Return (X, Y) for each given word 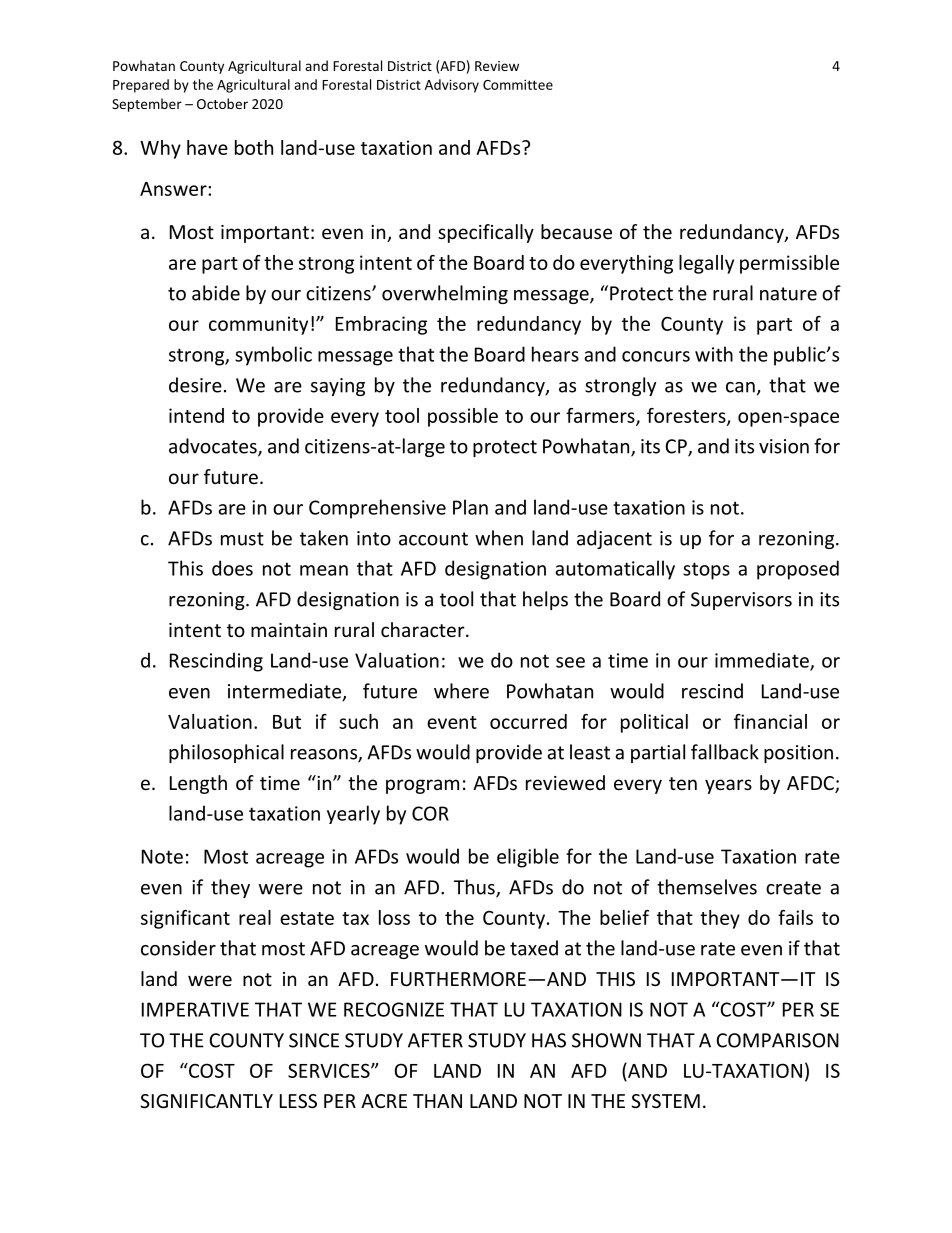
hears (555, 354)
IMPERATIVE (195, 1009)
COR (430, 813)
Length (198, 784)
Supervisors (741, 601)
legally (706, 264)
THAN (437, 1101)
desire (195, 385)
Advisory (452, 86)
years (728, 786)
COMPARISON (777, 1040)
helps (545, 600)
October (222, 103)
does (232, 568)
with (714, 354)
